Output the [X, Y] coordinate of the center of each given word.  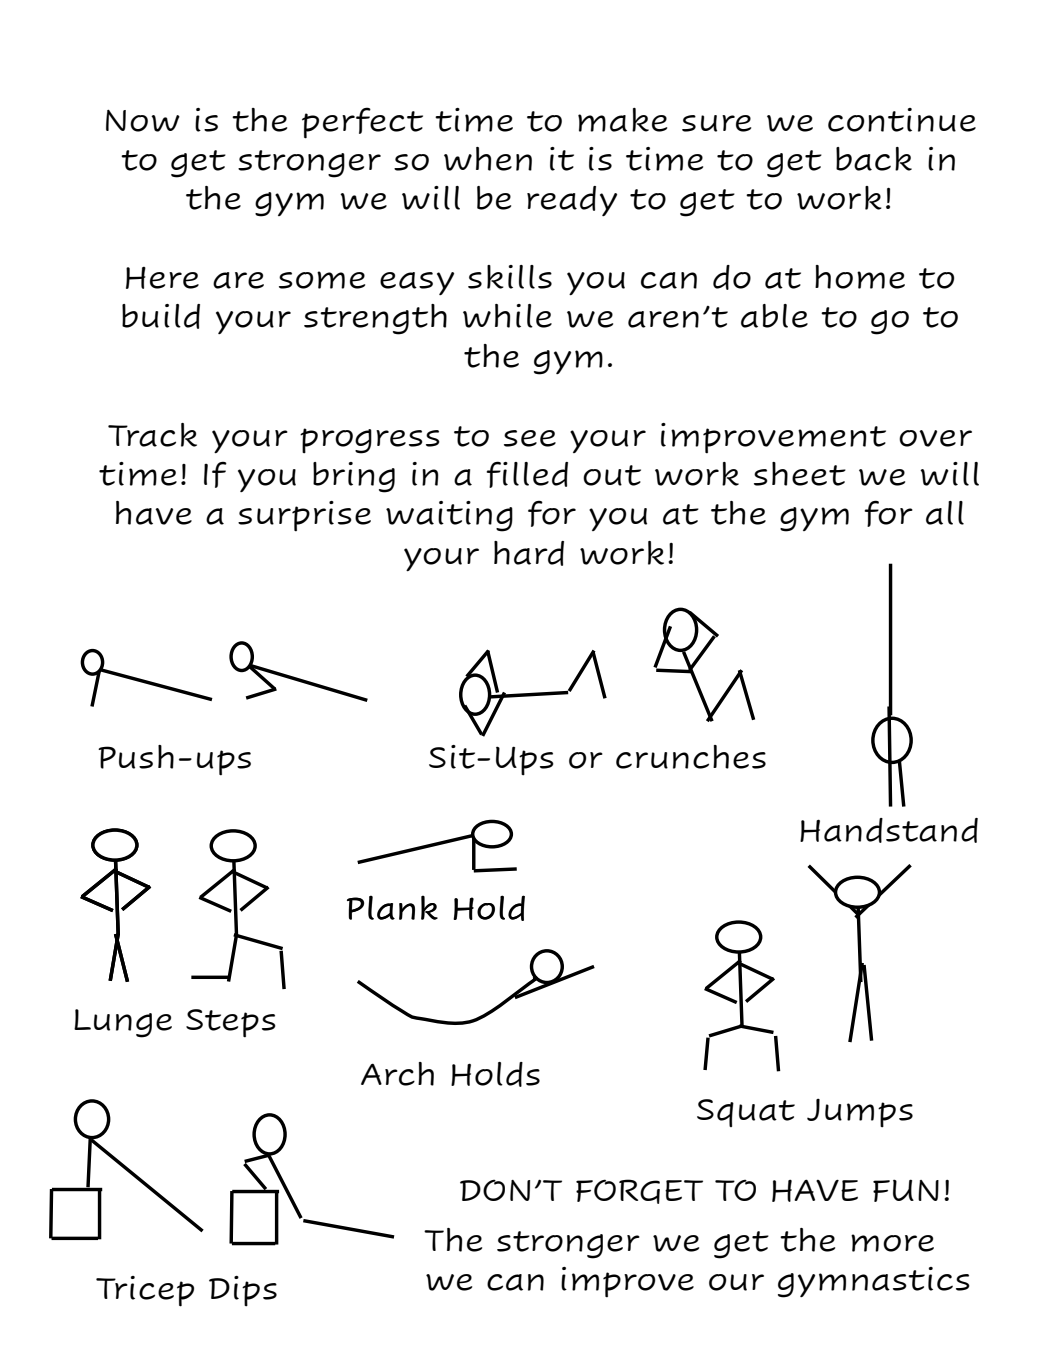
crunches [691, 757]
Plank [392, 907]
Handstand [889, 830]
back [874, 159]
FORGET [639, 1191]
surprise [304, 516]
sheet [800, 474]
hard [529, 553]
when [488, 159]
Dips [243, 1291]
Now [143, 121]
